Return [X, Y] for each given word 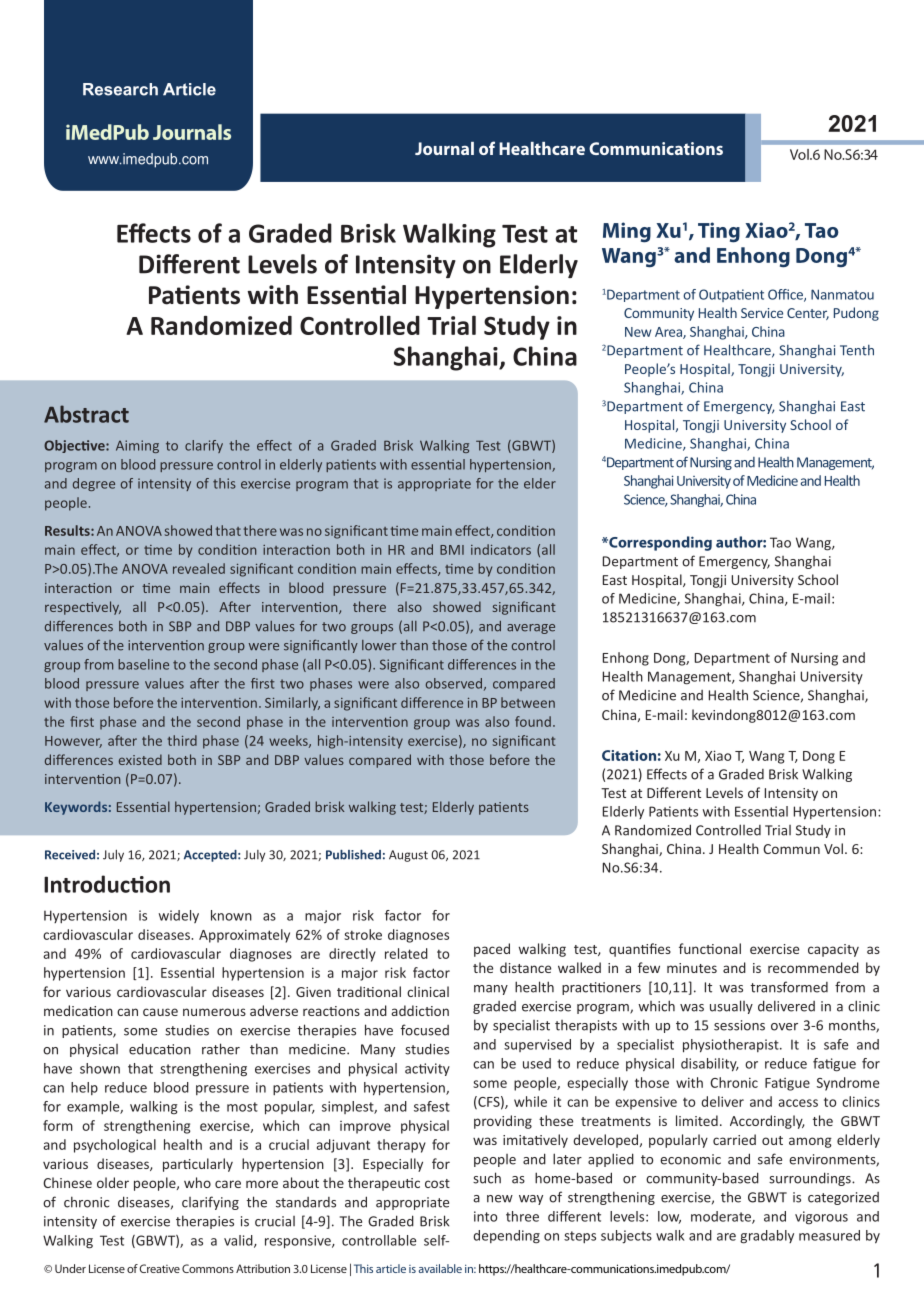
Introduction [107, 884]
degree [94, 484]
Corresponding [659, 543]
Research [120, 89]
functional [710, 948]
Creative [159, 1268]
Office [786, 295]
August [408, 856]
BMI [452, 550]
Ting [719, 232]
